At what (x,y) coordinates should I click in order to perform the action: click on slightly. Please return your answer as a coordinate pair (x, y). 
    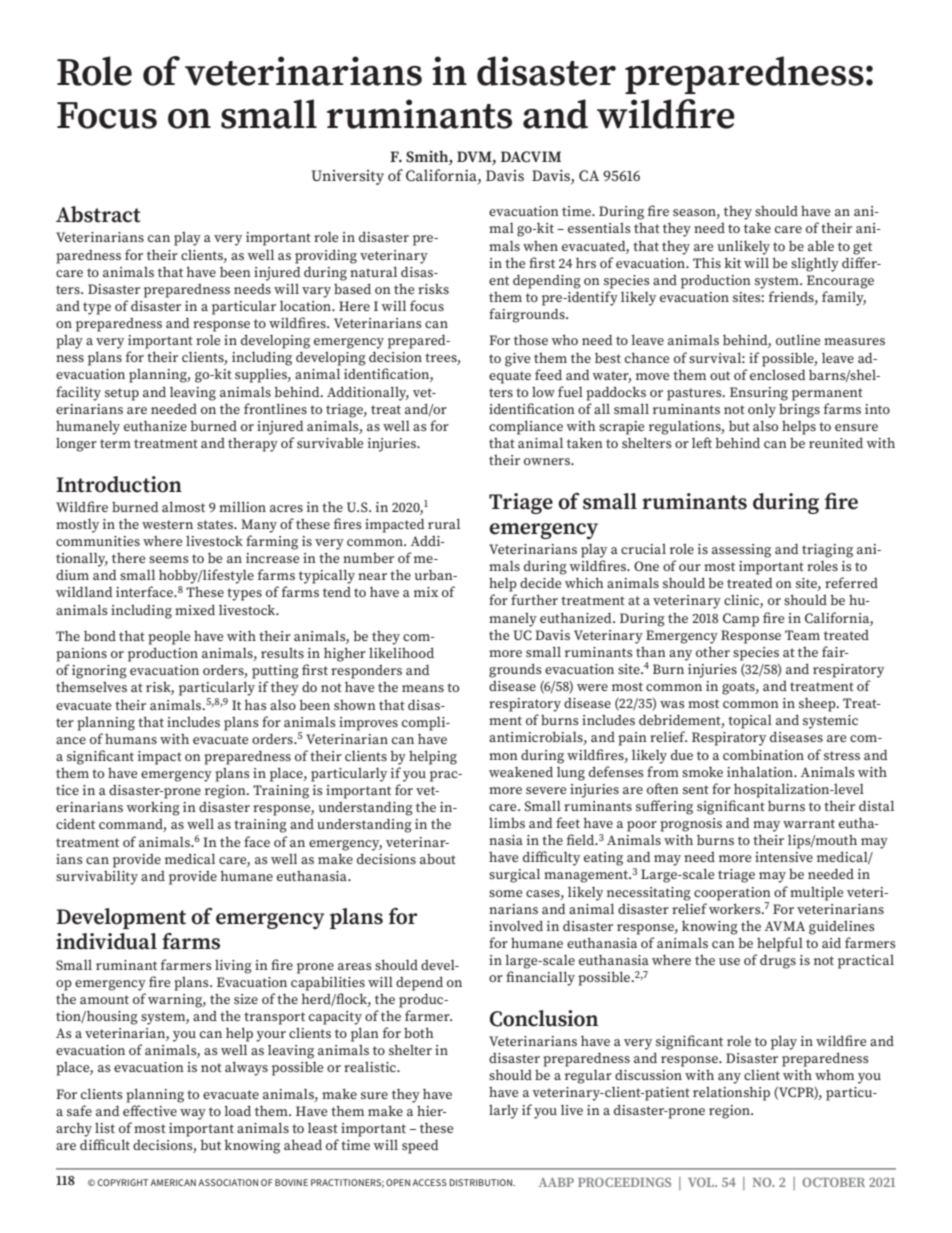
    Looking at the image, I should click on (815, 264).
